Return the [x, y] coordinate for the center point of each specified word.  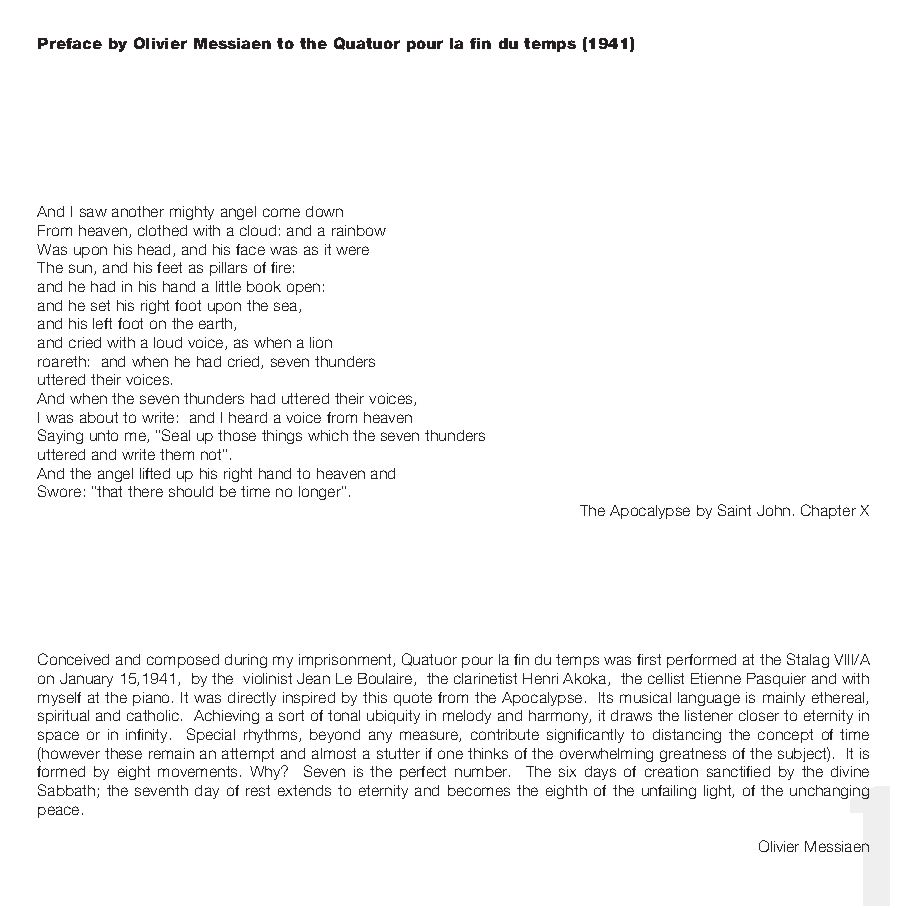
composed [183, 661]
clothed [162, 230]
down [324, 211]
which [328, 435]
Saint [734, 510]
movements [199, 771]
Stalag [808, 660]
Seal [176, 435]
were [352, 250]
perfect [423, 773]
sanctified [738, 771]
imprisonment [346, 661]
